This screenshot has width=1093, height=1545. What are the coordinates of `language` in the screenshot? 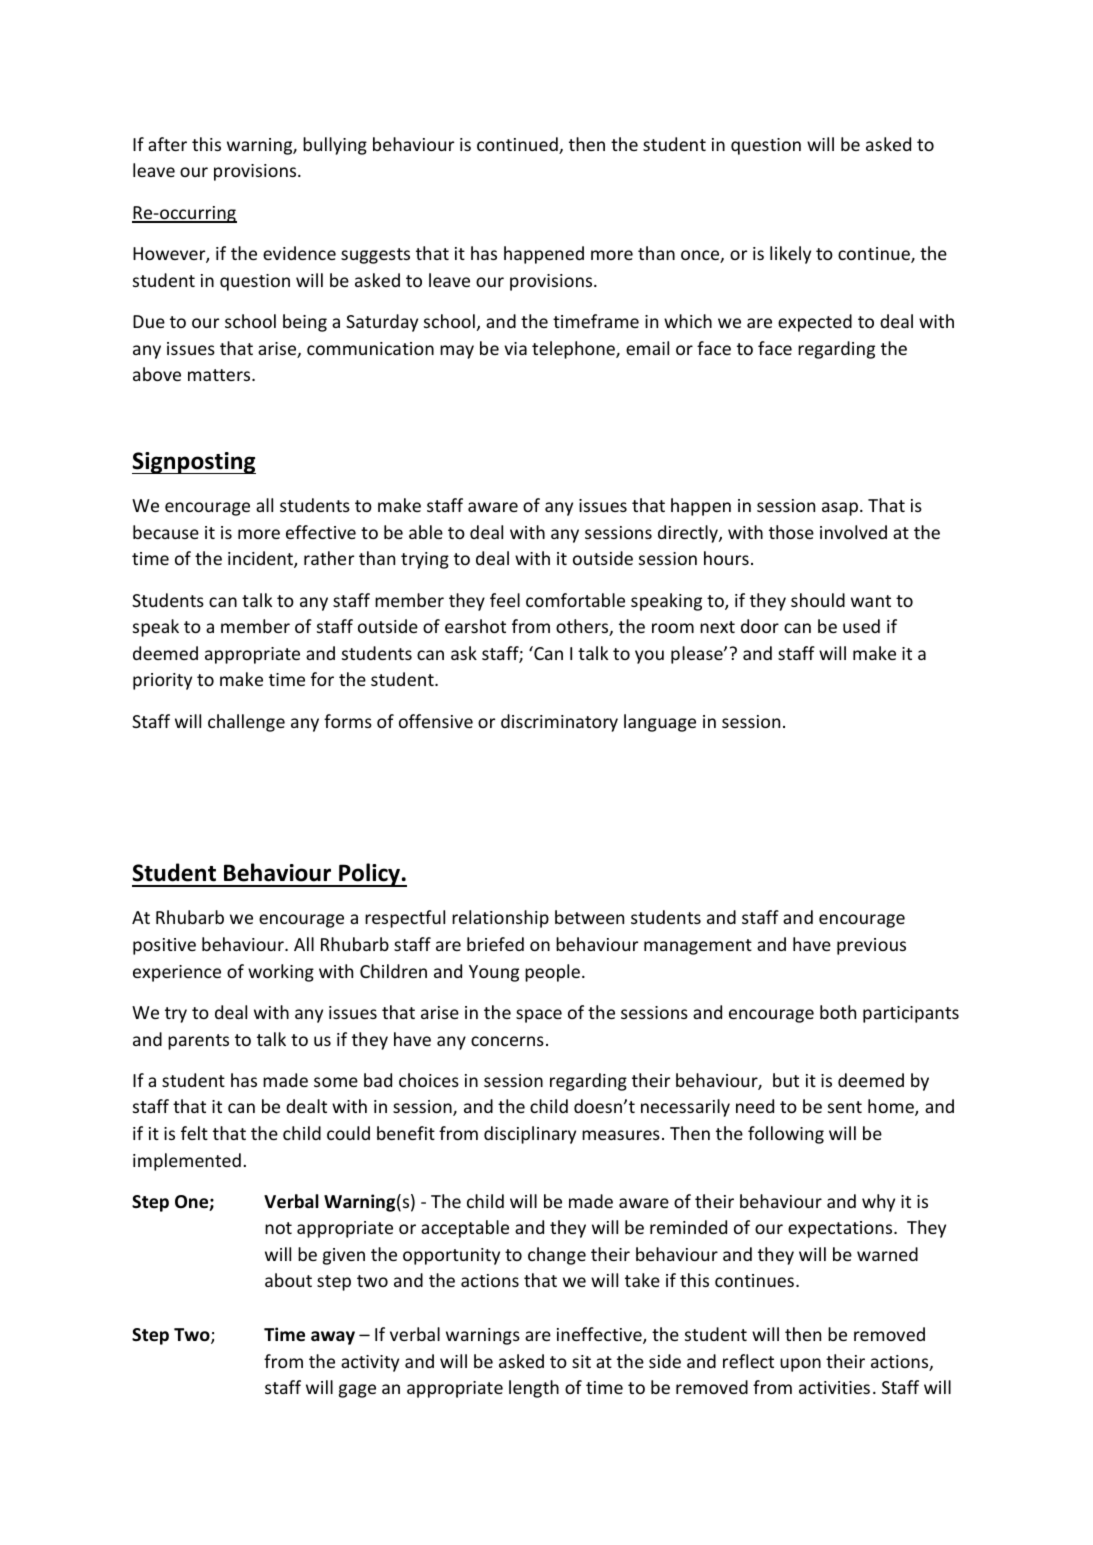 It's located at (660, 723).
